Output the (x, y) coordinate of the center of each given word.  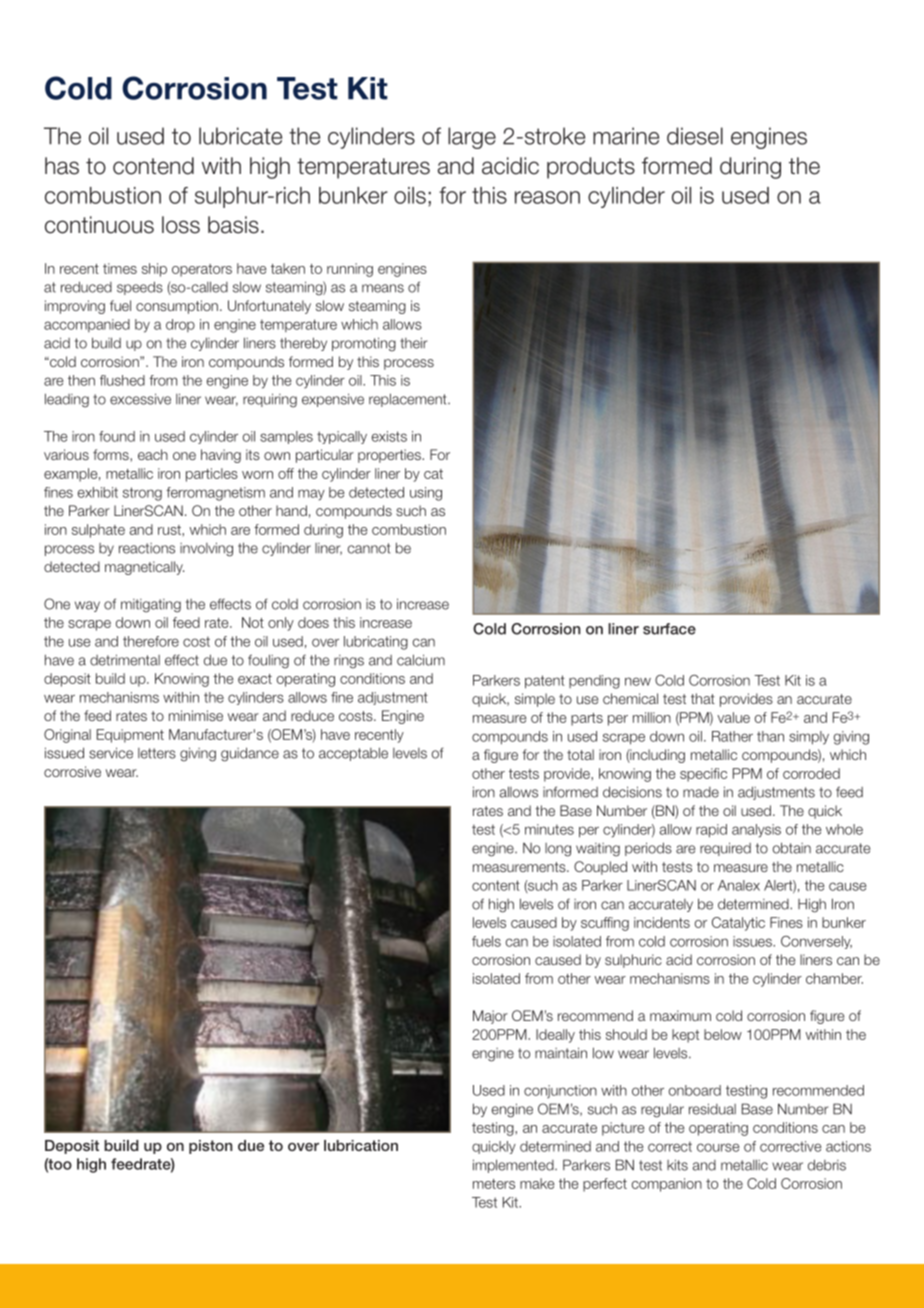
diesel (695, 136)
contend (153, 166)
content (496, 885)
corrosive (72, 771)
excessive (140, 399)
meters (494, 1184)
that (703, 698)
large (472, 138)
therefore (151, 641)
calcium (421, 660)
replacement (409, 400)
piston (210, 1147)
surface (669, 629)
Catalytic (738, 924)
